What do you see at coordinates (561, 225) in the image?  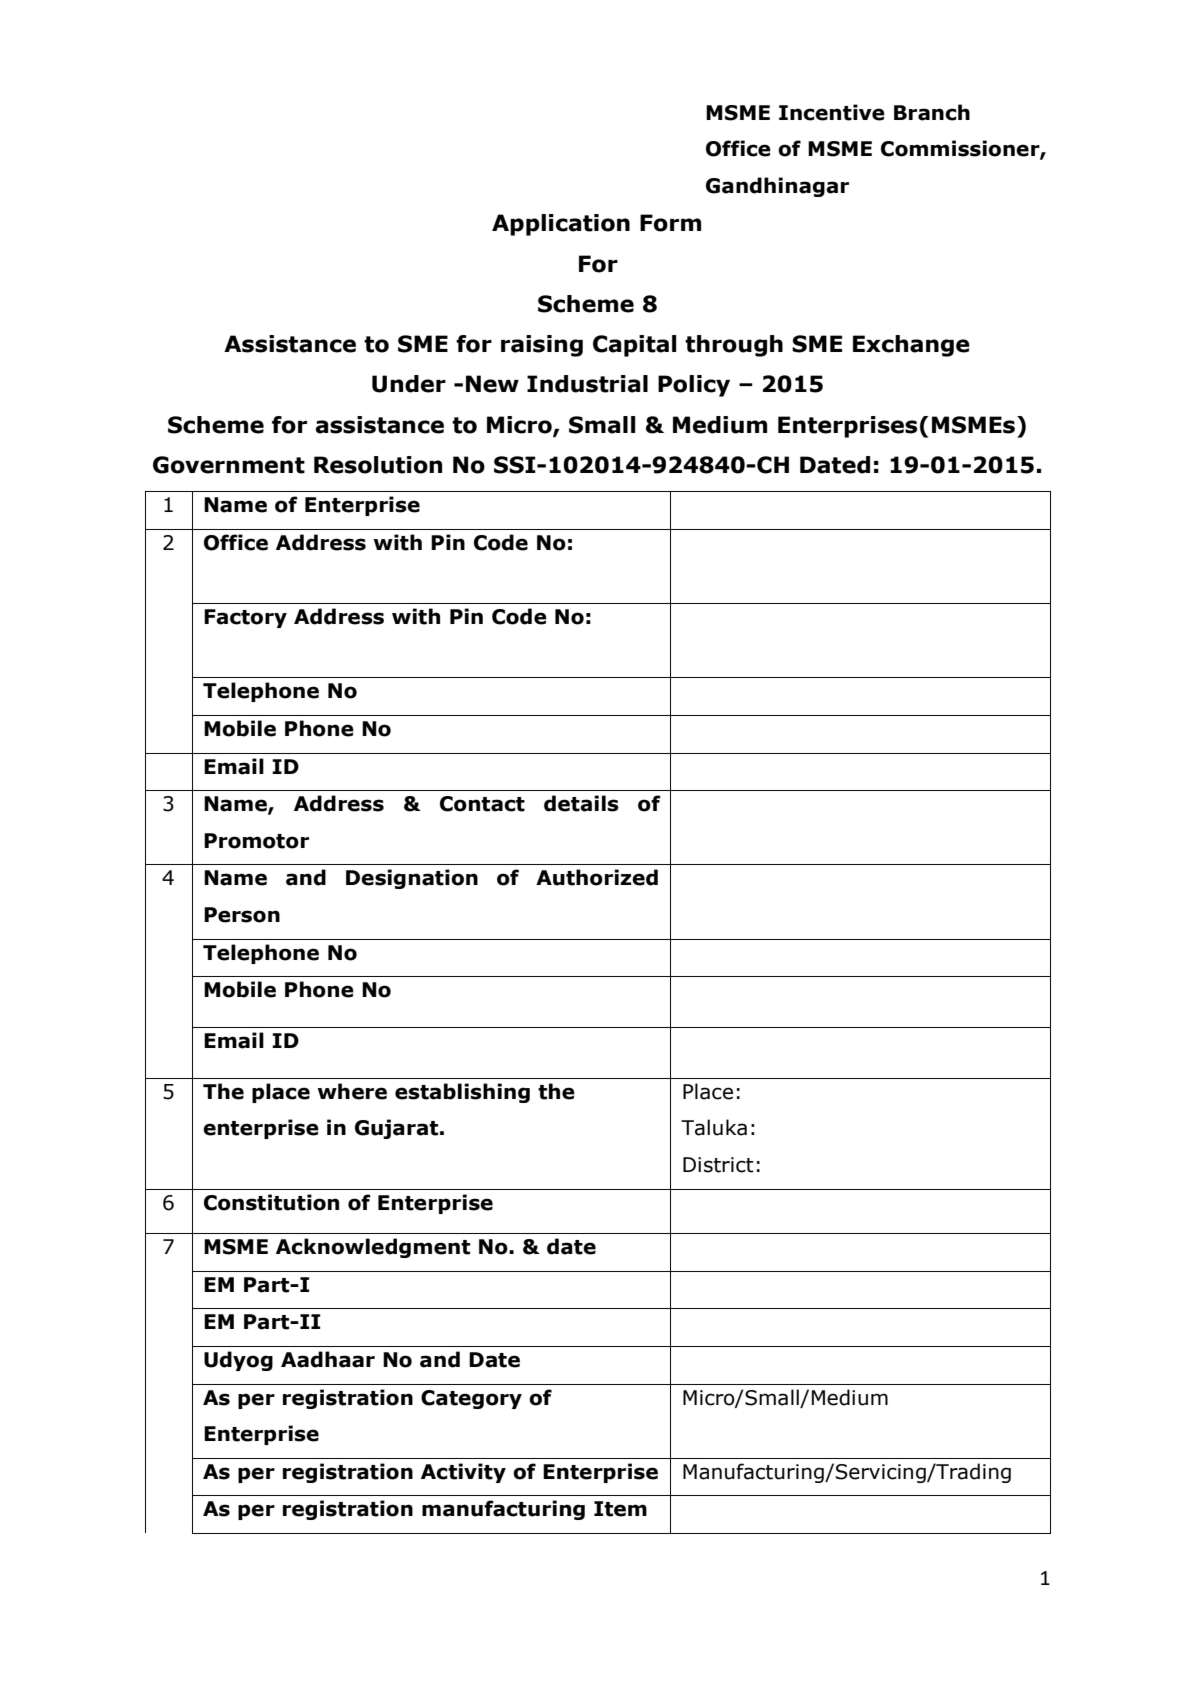 I see `Application` at bounding box center [561, 225].
